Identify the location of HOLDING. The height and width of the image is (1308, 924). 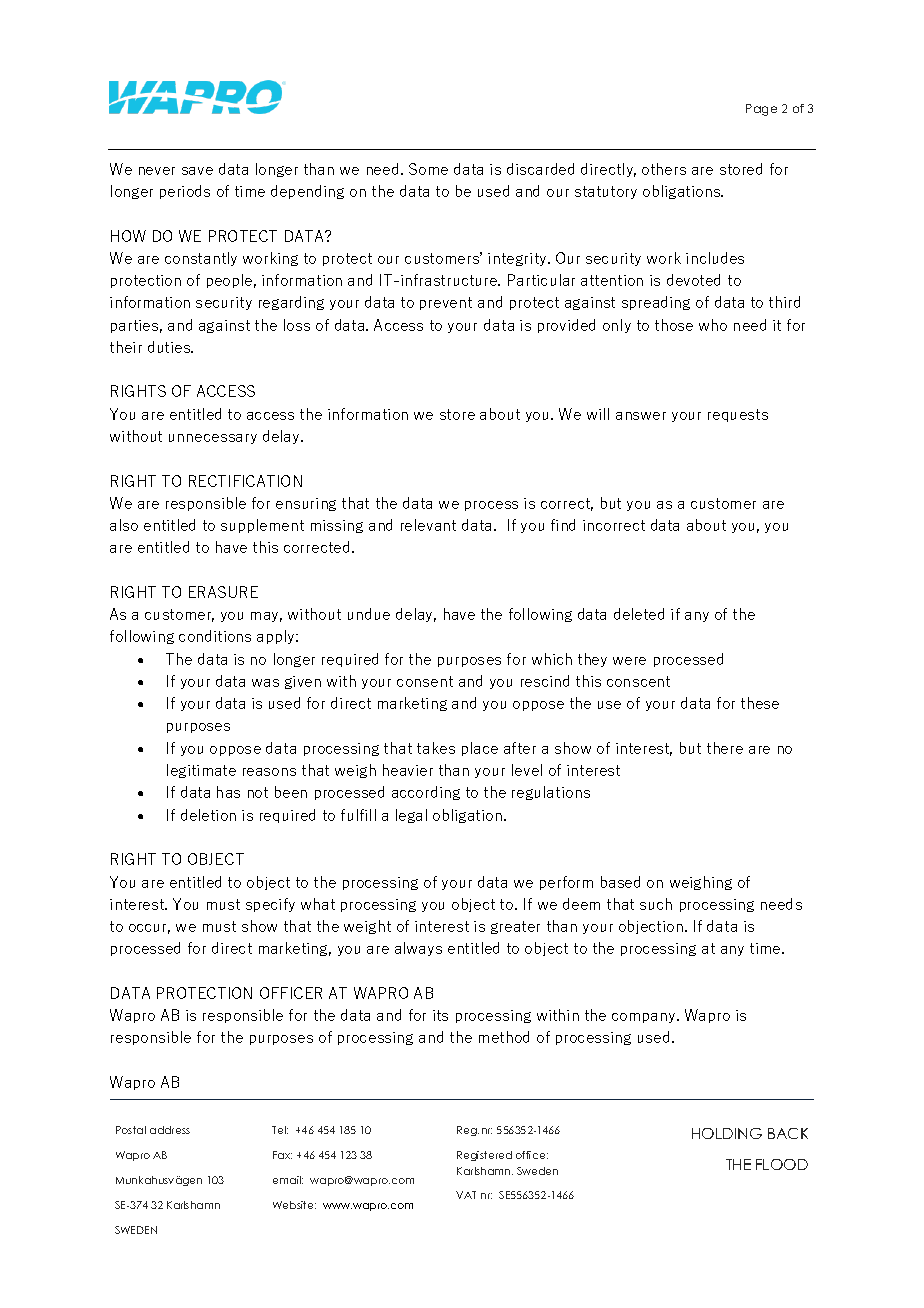
(727, 1133).
